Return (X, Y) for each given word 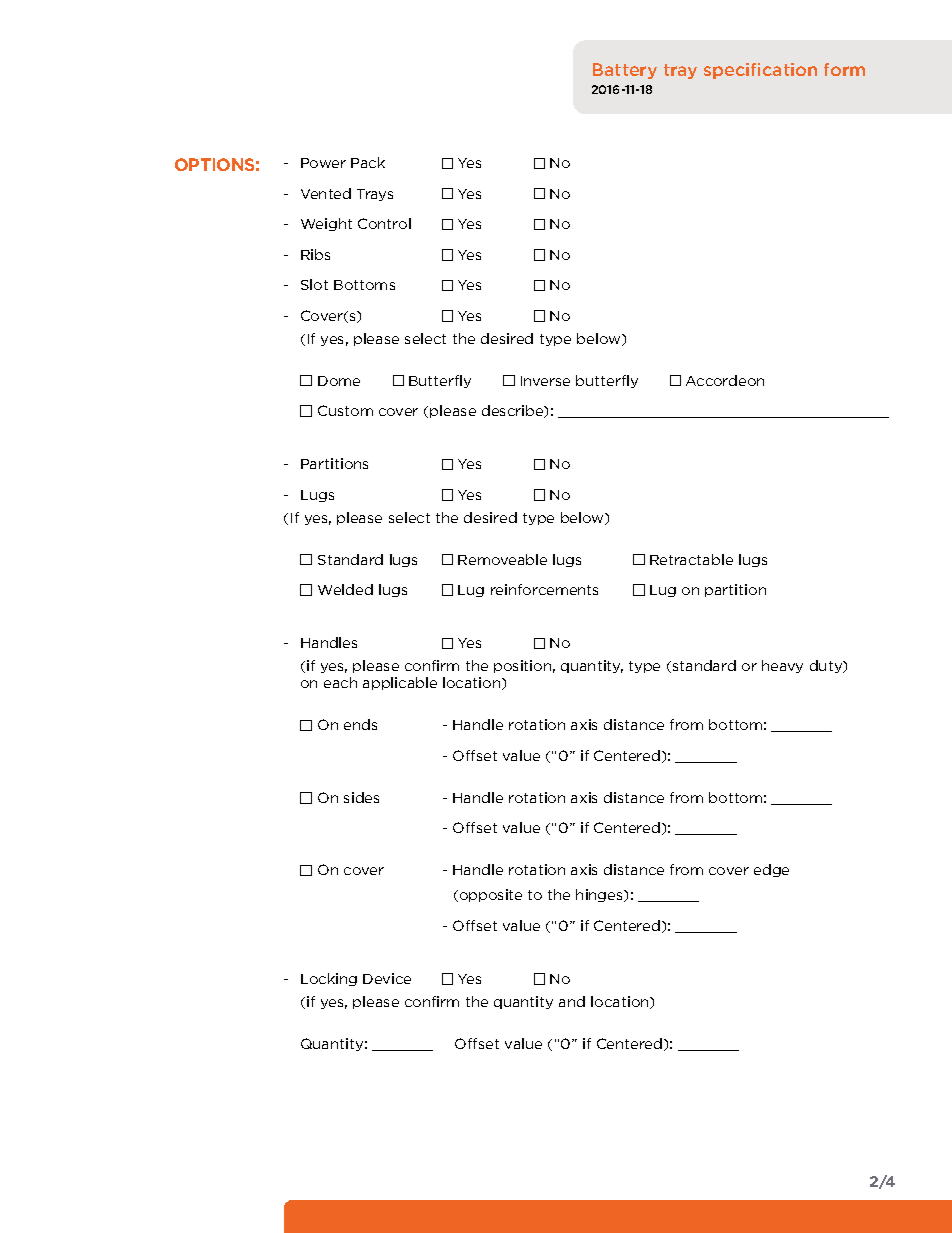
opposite (489, 895)
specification (760, 71)
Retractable (691, 559)
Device (387, 978)
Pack (368, 162)
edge (771, 870)
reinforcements (544, 589)
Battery (625, 71)
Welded (345, 589)
